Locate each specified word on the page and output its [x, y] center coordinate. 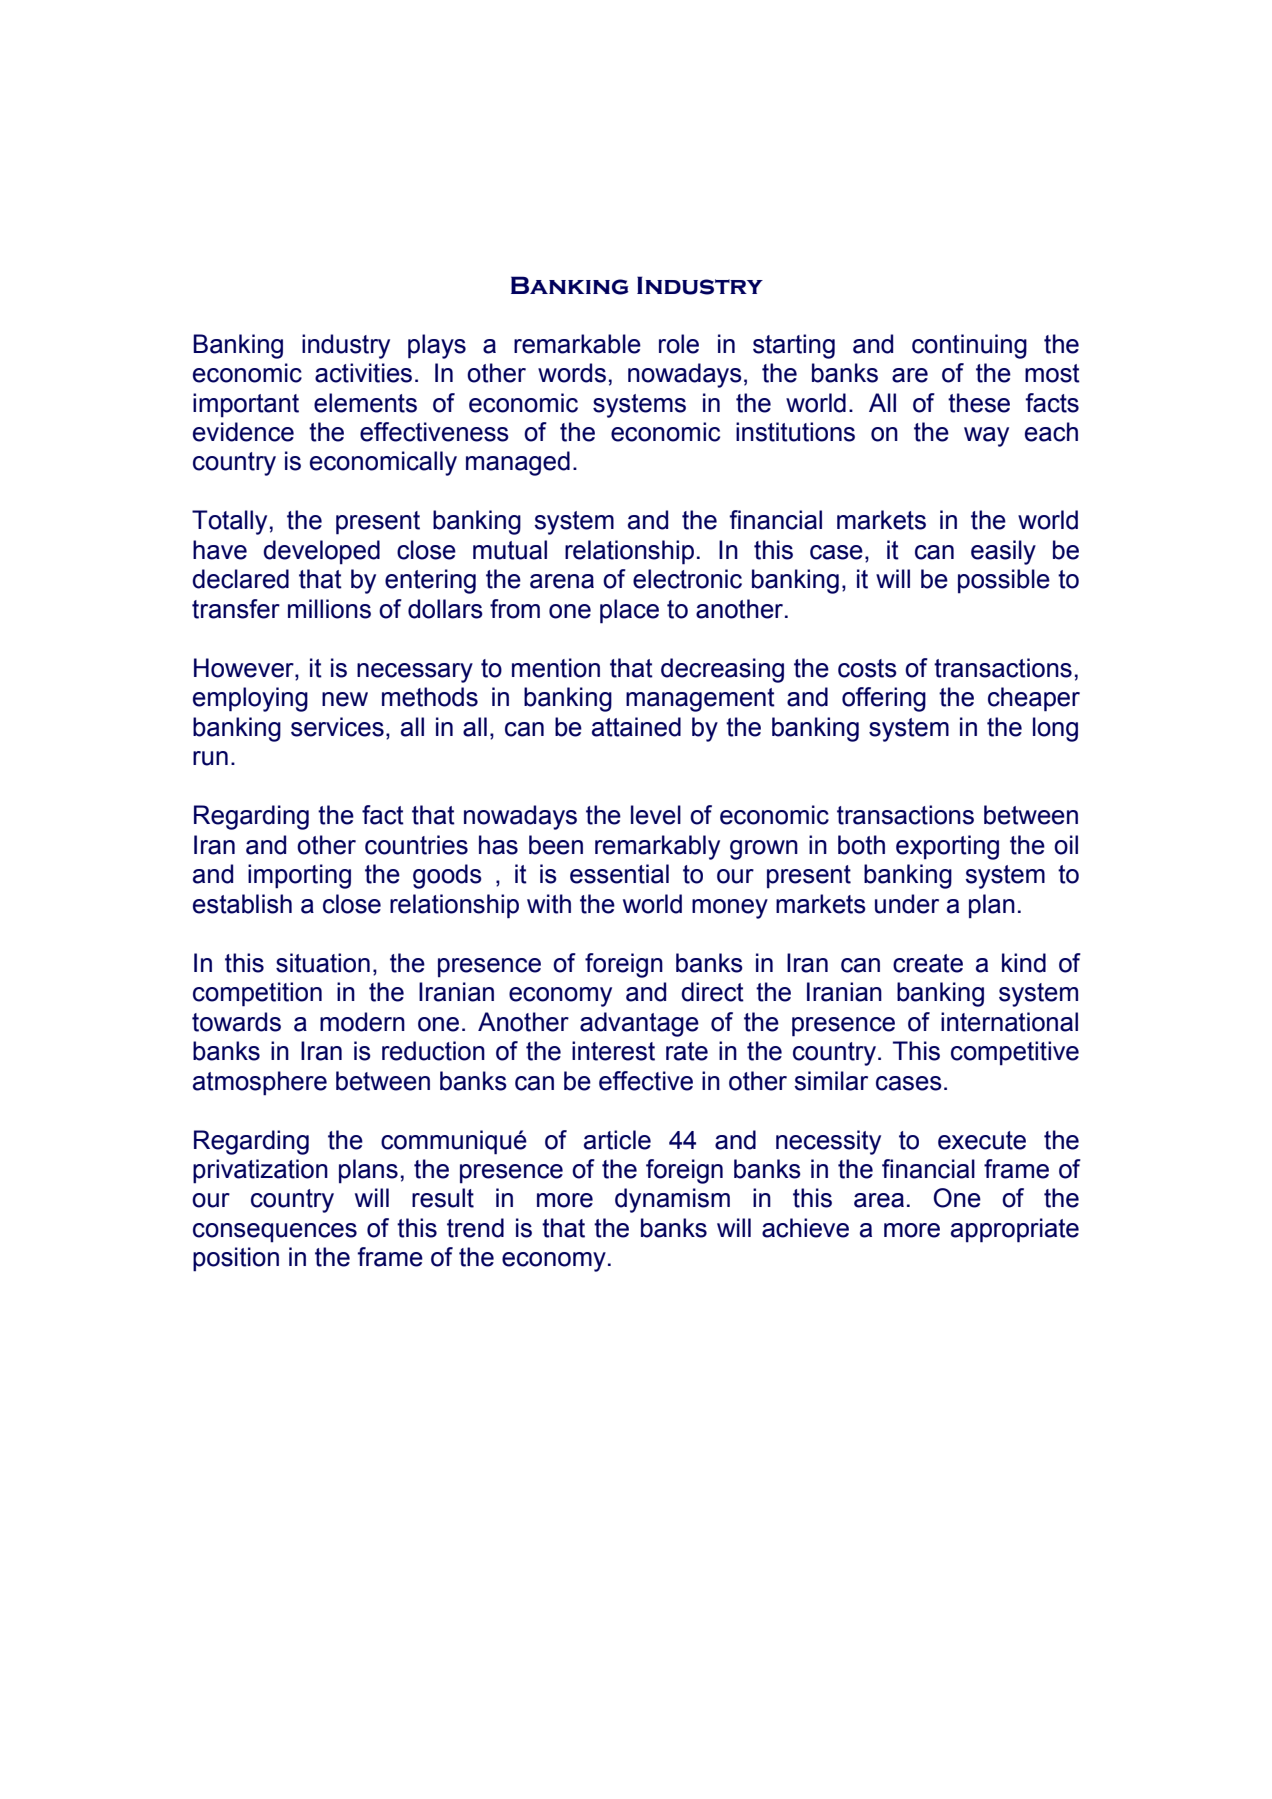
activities [363, 373]
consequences [275, 1233]
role [679, 344]
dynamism [672, 1200]
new [345, 699]
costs [867, 668]
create [928, 963]
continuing [969, 346]
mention [556, 668]
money [730, 909]
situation [323, 963]
